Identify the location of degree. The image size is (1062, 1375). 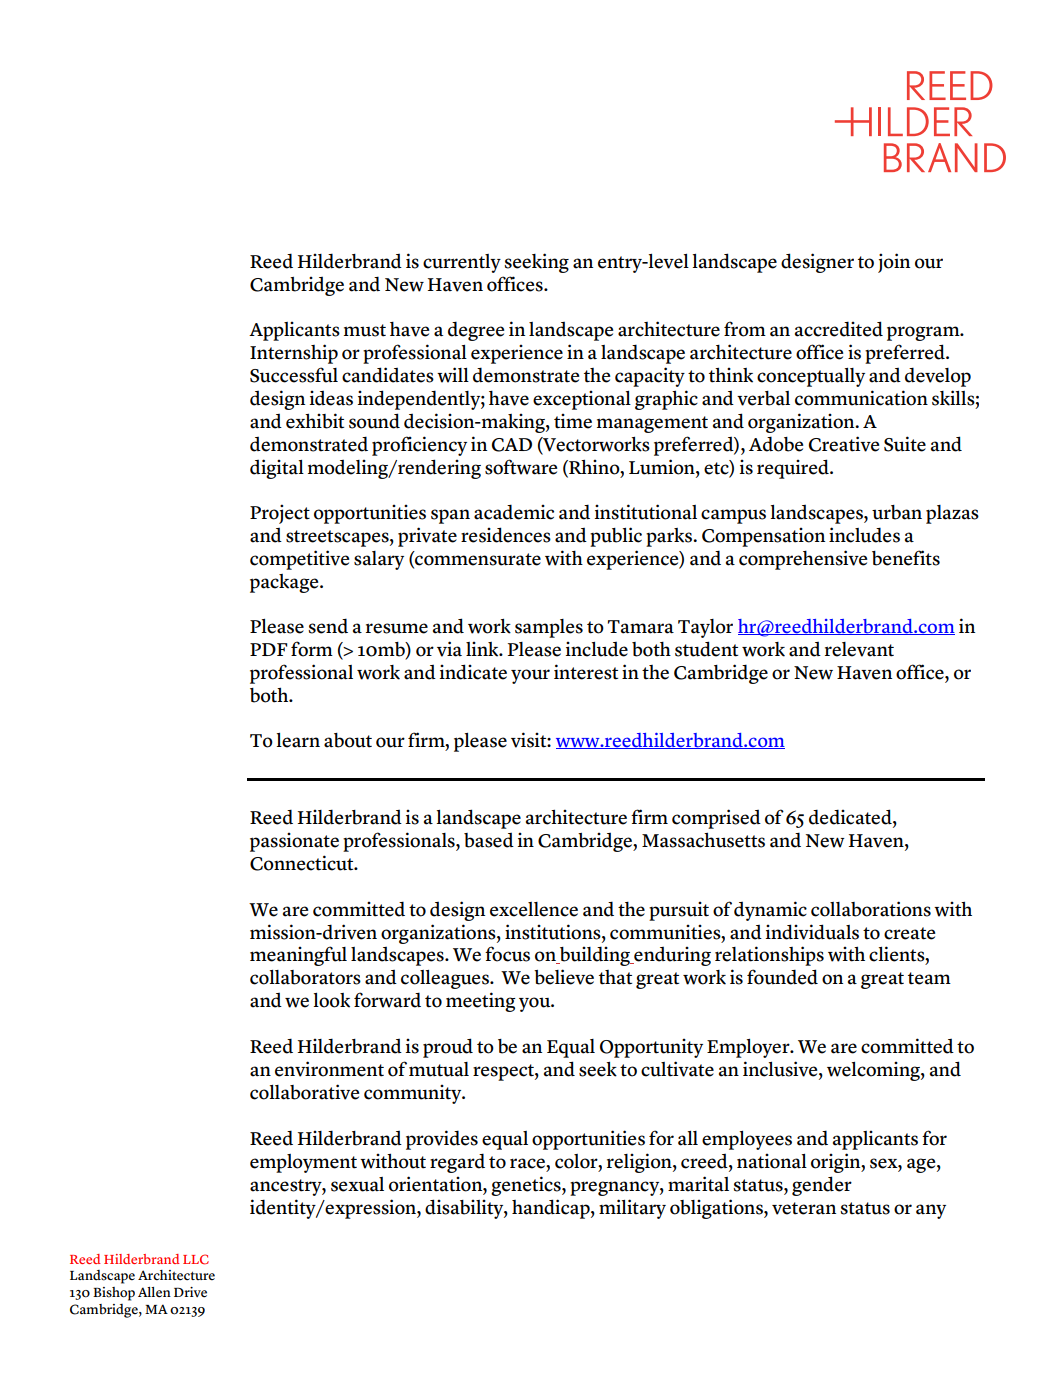
(476, 331).
